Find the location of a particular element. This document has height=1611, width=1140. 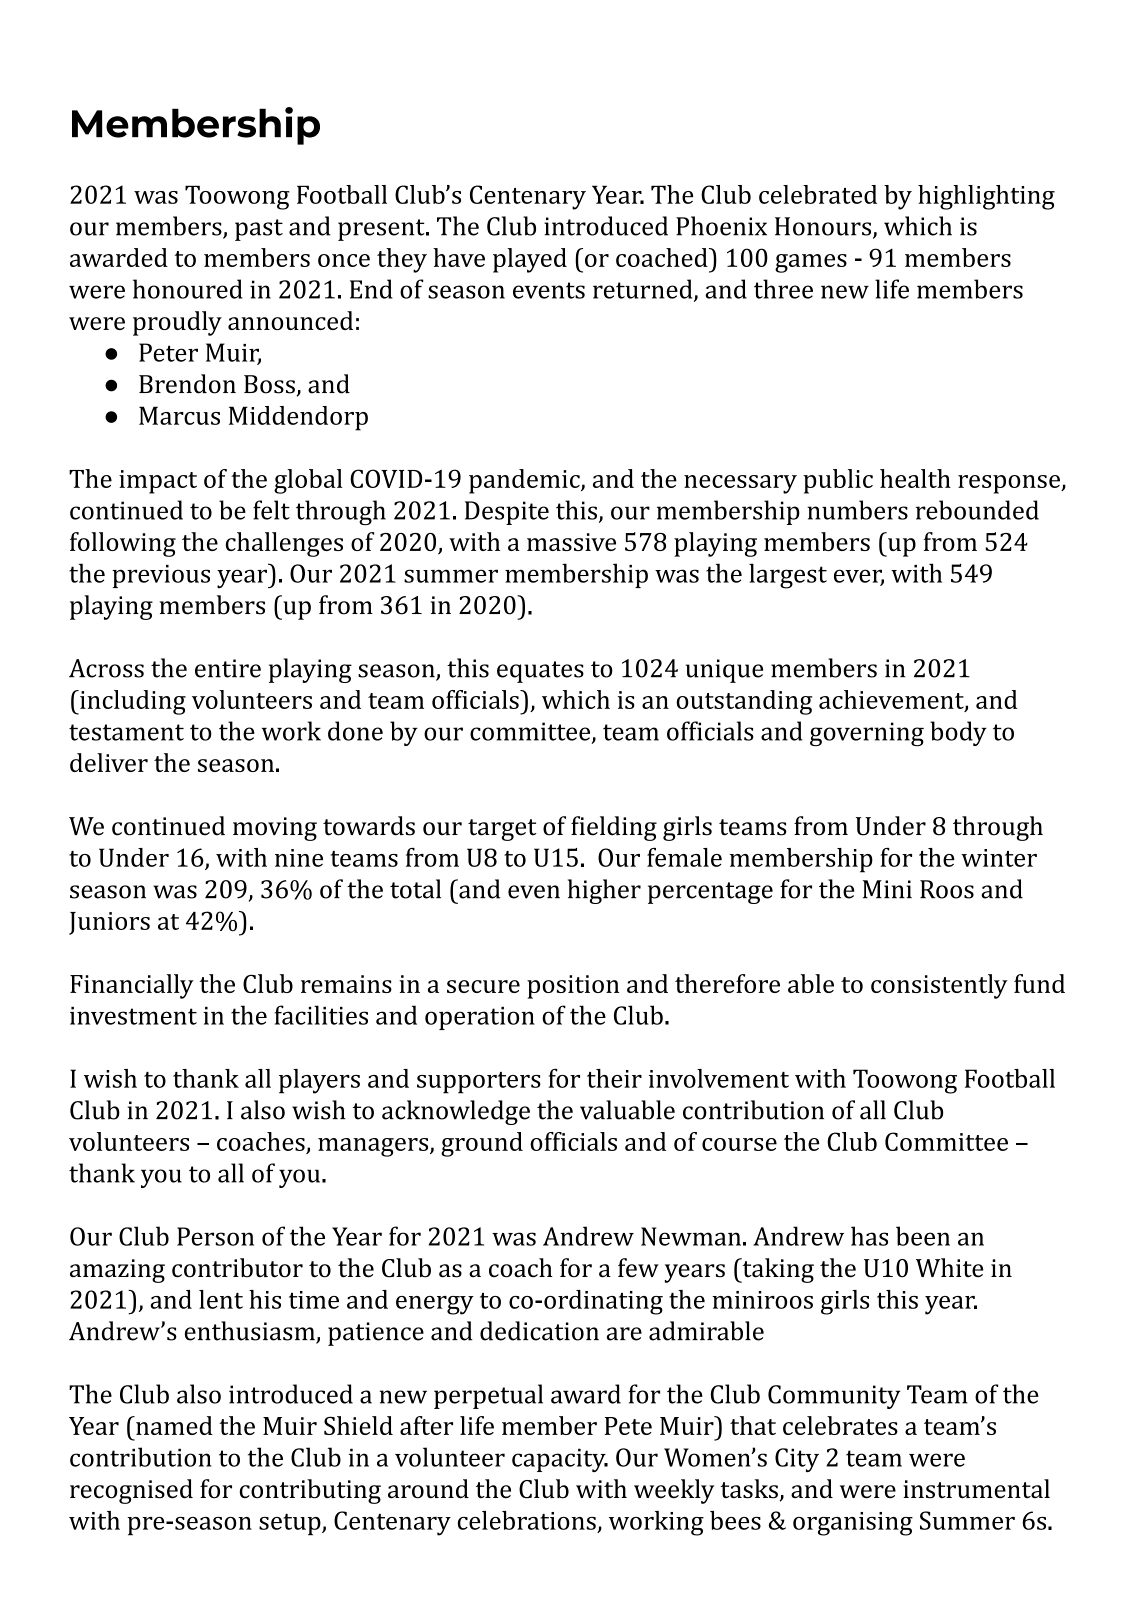

winter is located at coordinates (999, 858).
